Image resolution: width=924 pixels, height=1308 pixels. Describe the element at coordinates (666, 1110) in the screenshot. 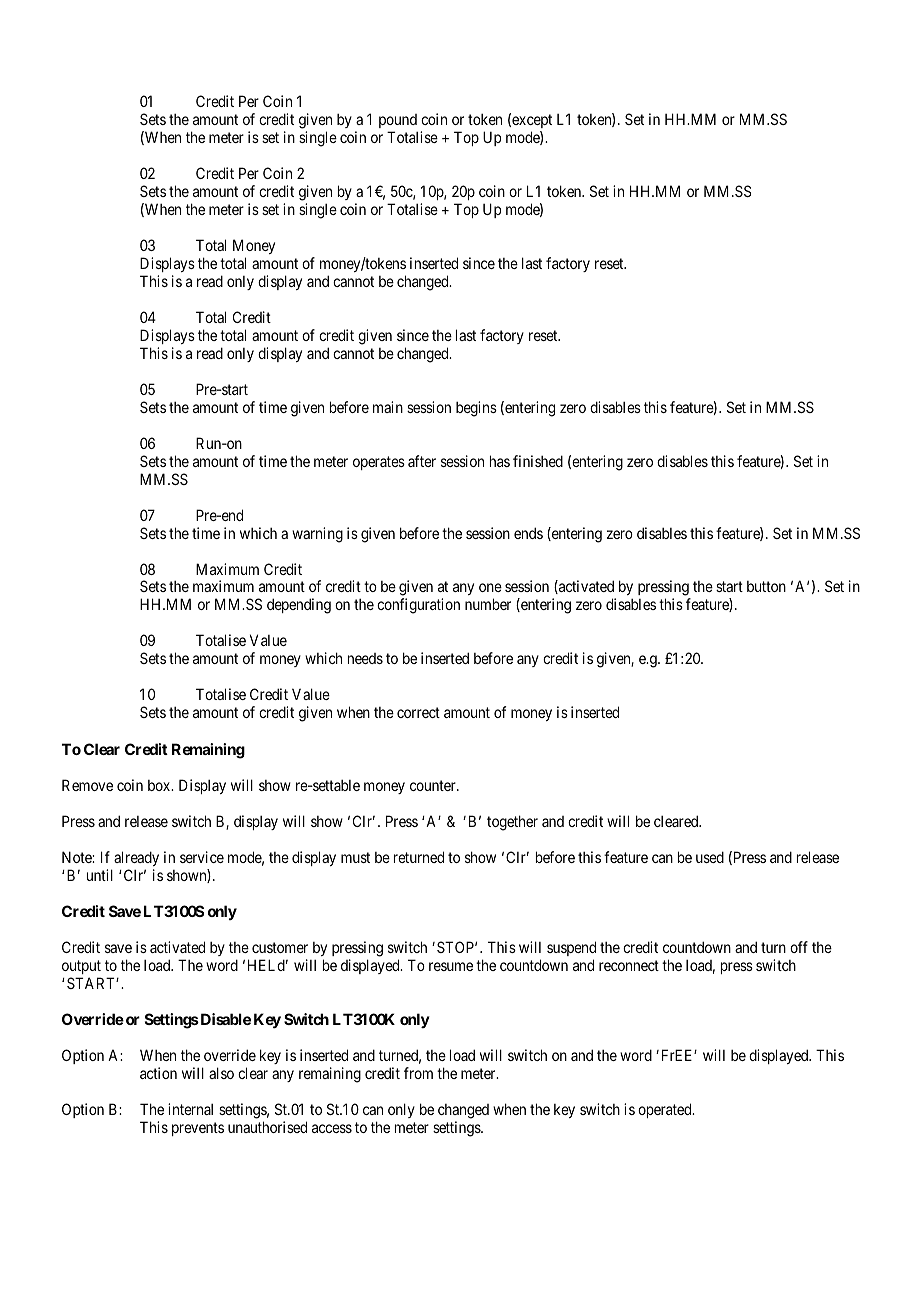

I see `operated` at that location.
